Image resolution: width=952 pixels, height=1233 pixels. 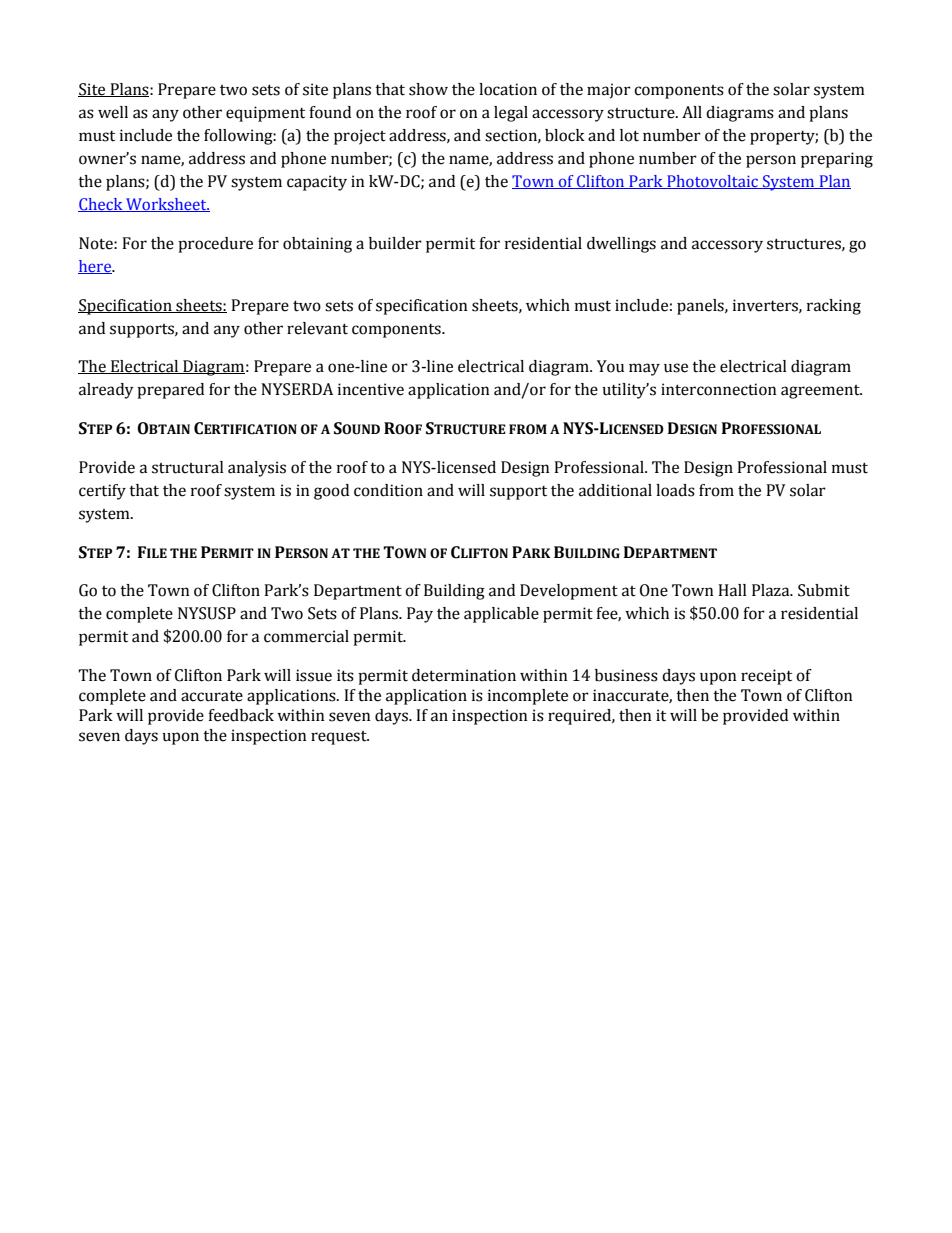 What do you see at coordinates (732, 590) in the document?
I see `Hall` at bounding box center [732, 590].
